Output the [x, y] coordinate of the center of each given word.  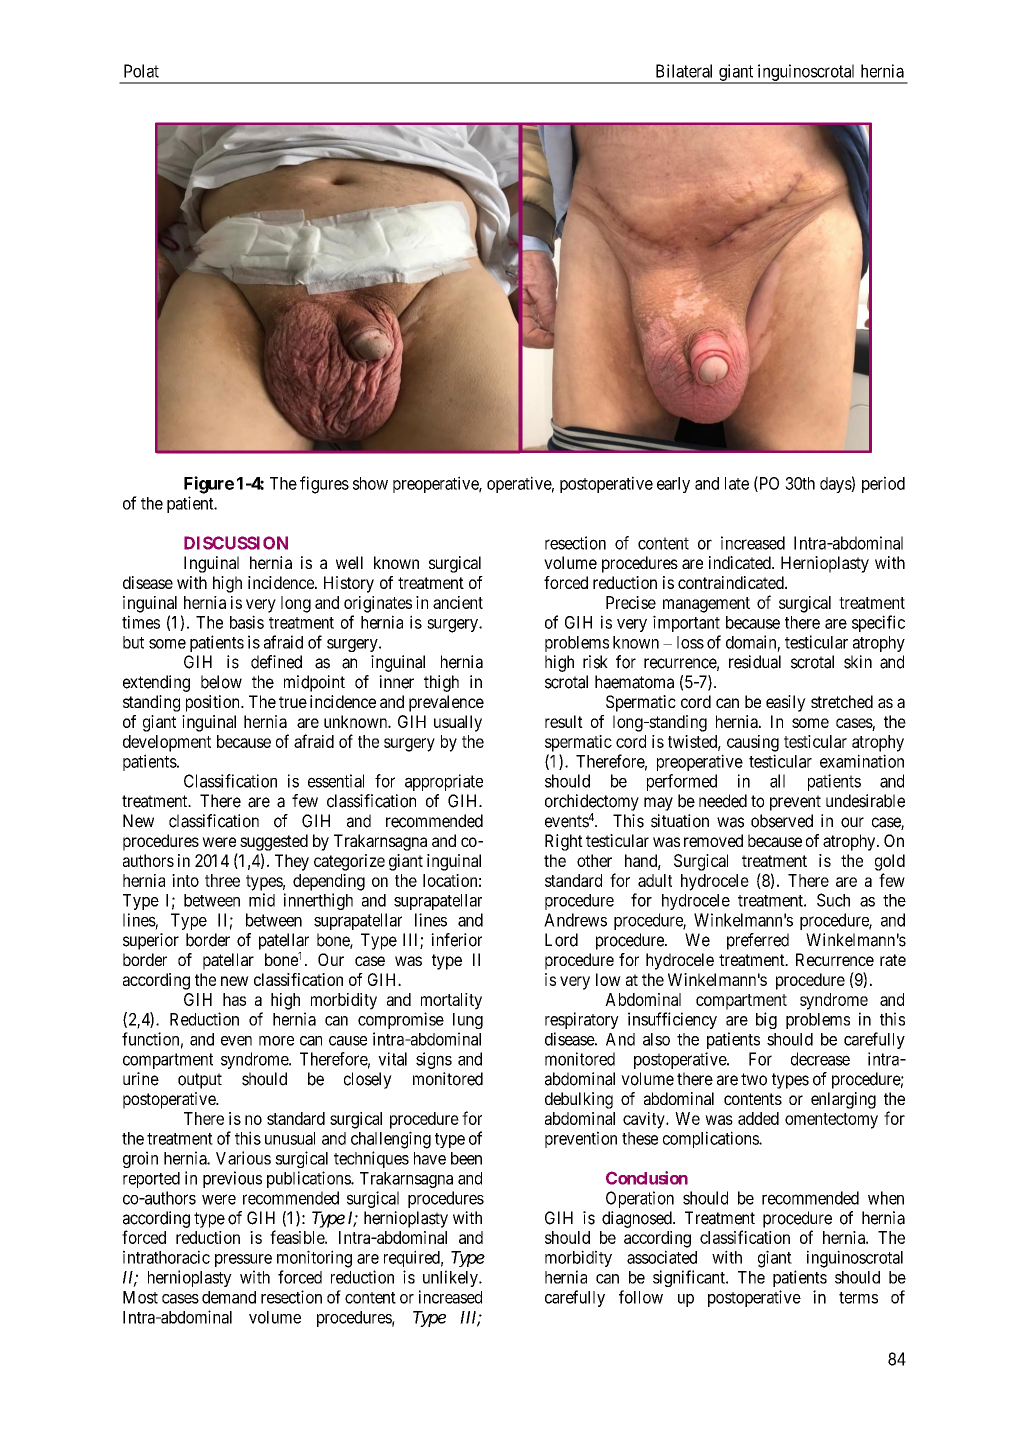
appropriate [444, 782]
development [167, 743]
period [883, 484]
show [370, 483]
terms [858, 1298]
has [234, 999]
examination [862, 761]
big [766, 1020]
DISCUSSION [236, 543]
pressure [243, 1260]
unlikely [451, 1278]
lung [468, 1021]
